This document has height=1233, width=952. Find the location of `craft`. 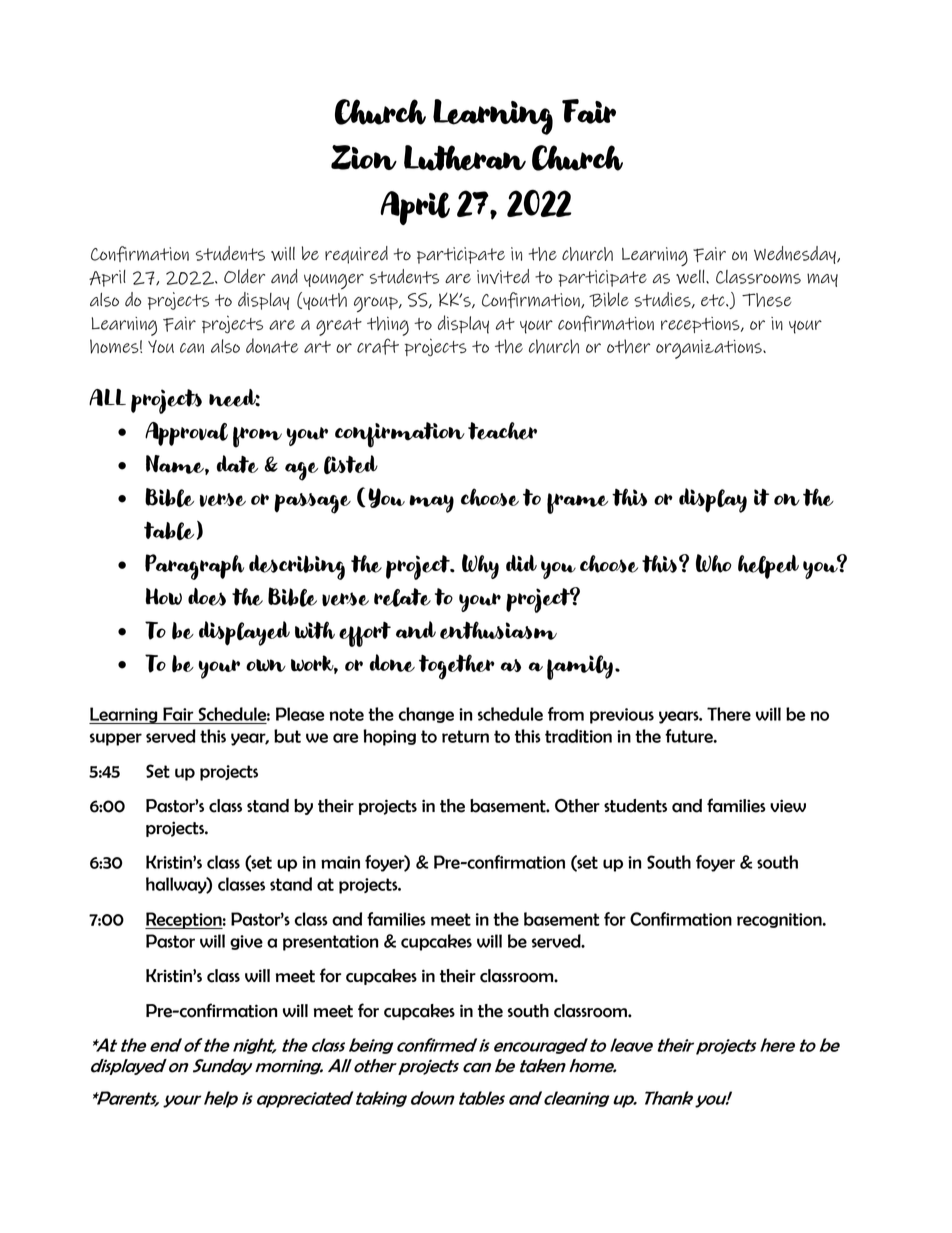

craft is located at coordinates (378, 346).
